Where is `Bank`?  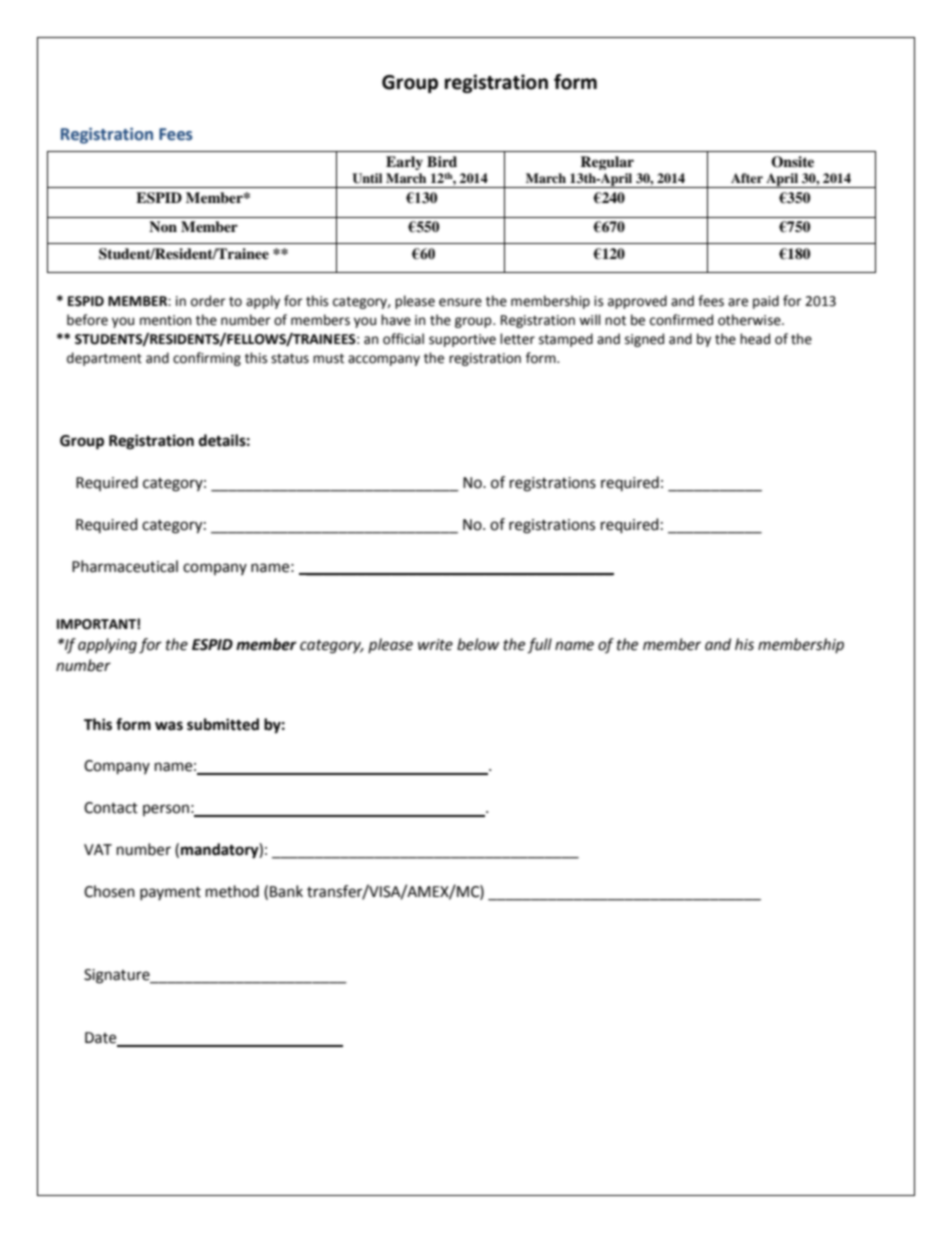
Bank is located at coordinates (286, 891).
